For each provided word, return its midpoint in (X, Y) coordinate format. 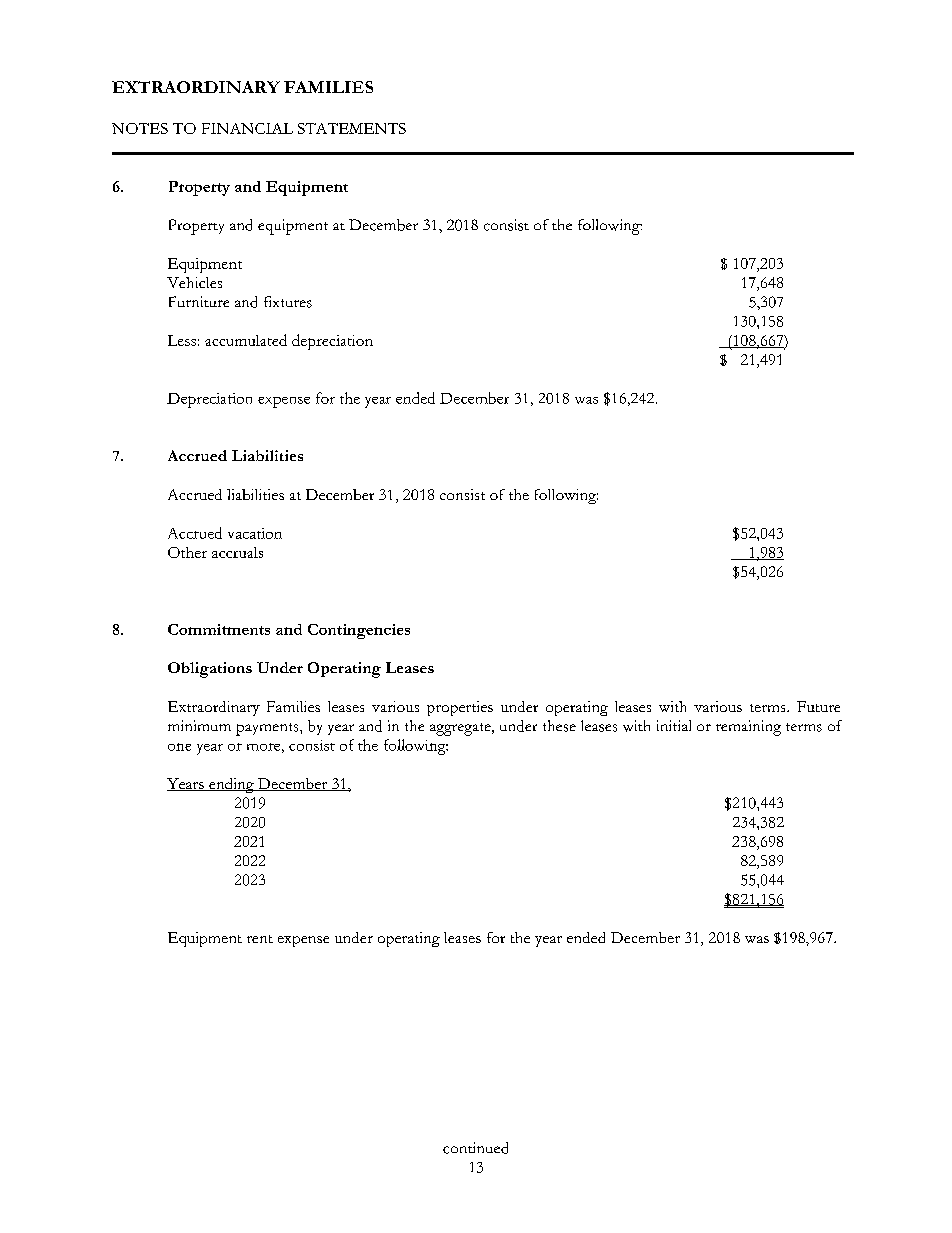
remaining (748, 728)
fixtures (288, 302)
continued (475, 1148)
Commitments (219, 629)
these (559, 726)
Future (818, 706)
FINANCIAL (247, 128)
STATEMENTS (352, 128)
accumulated (246, 340)
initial (674, 725)
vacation (255, 533)
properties (460, 708)
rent (260, 939)
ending (231, 785)
